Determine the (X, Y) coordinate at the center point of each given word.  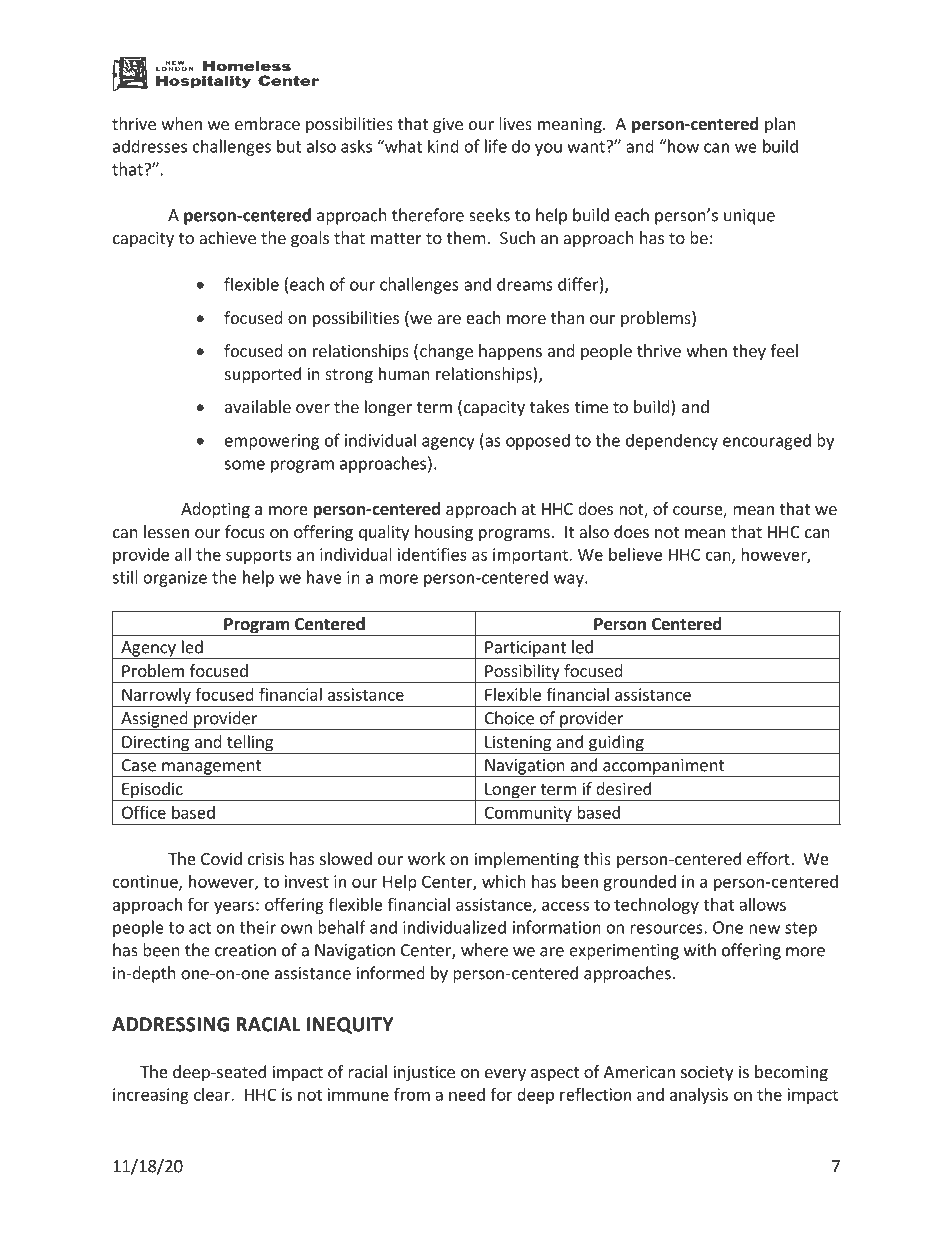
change (446, 352)
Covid (221, 858)
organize (175, 579)
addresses (150, 146)
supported (263, 375)
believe (635, 554)
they (749, 352)
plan (780, 125)
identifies (432, 554)
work (426, 858)
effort (769, 858)
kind (443, 146)
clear (213, 1094)
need (467, 1094)
